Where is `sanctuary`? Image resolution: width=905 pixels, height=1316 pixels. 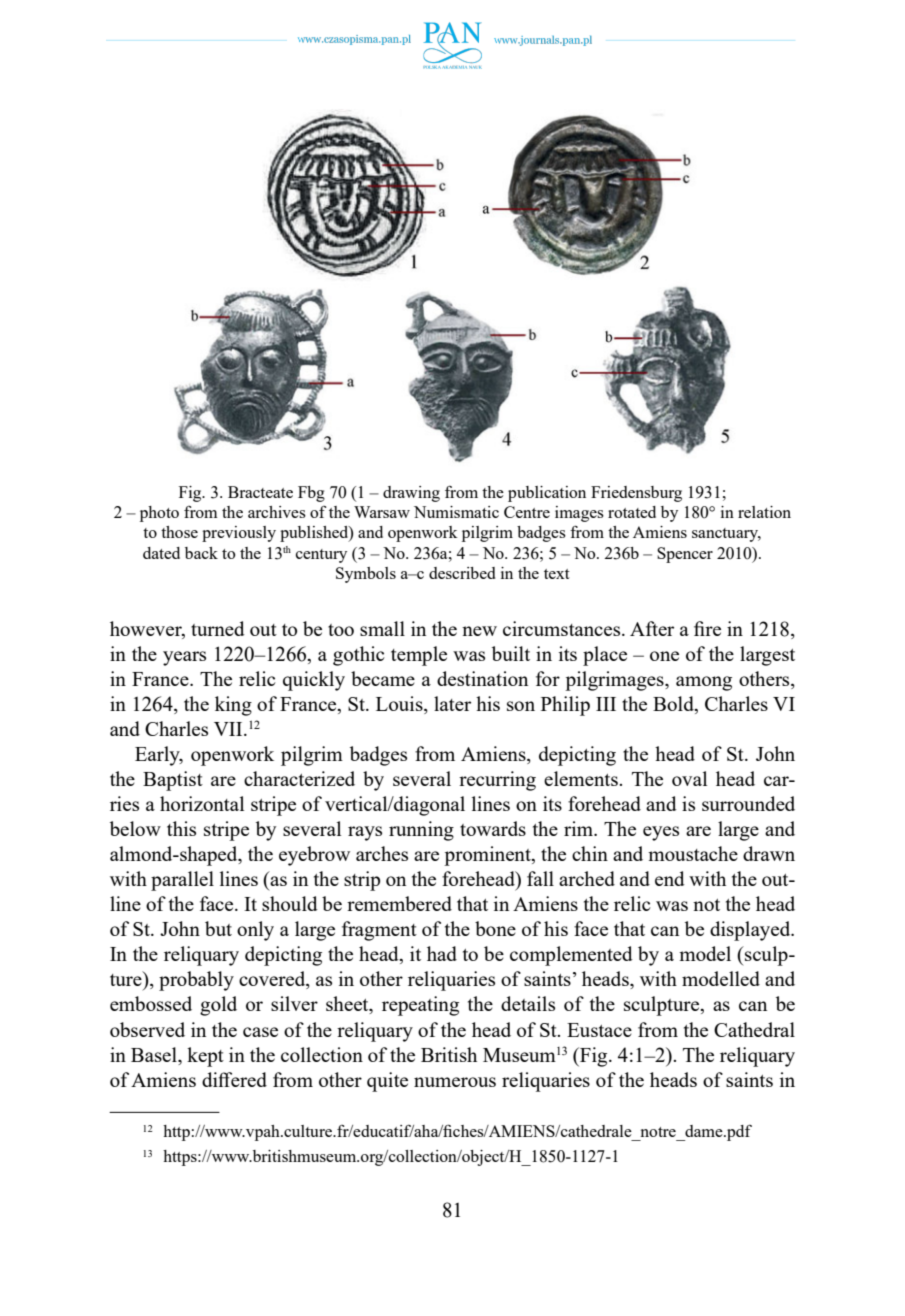 sanctuary is located at coordinates (726, 535).
